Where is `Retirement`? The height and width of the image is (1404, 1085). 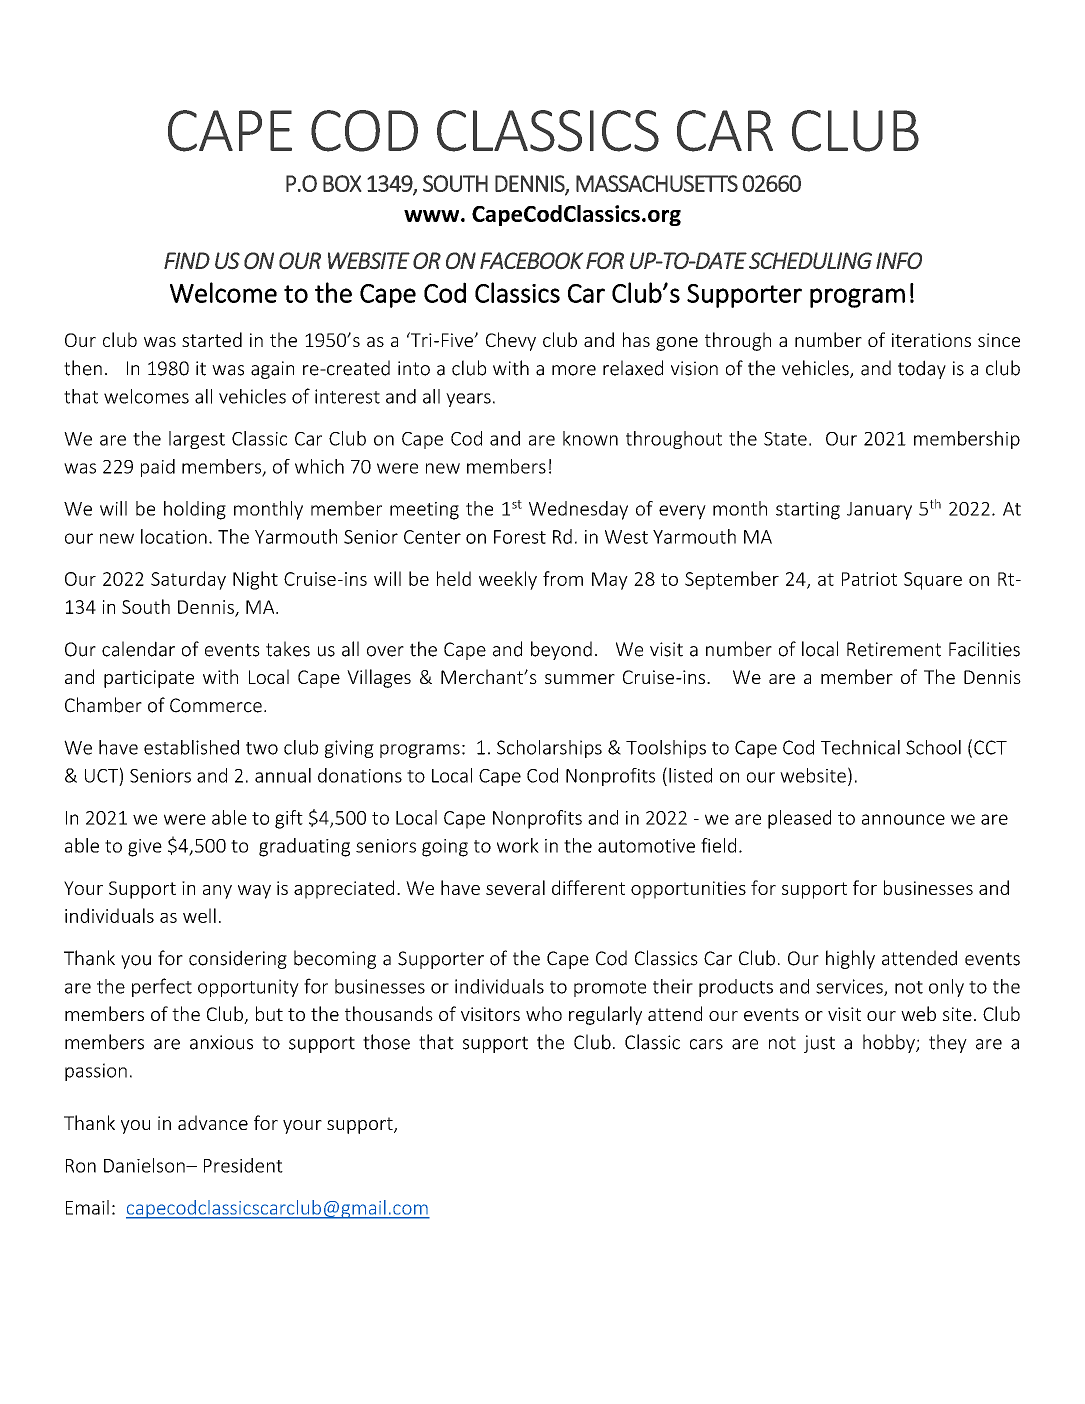
Retirement is located at coordinates (894, 649).
